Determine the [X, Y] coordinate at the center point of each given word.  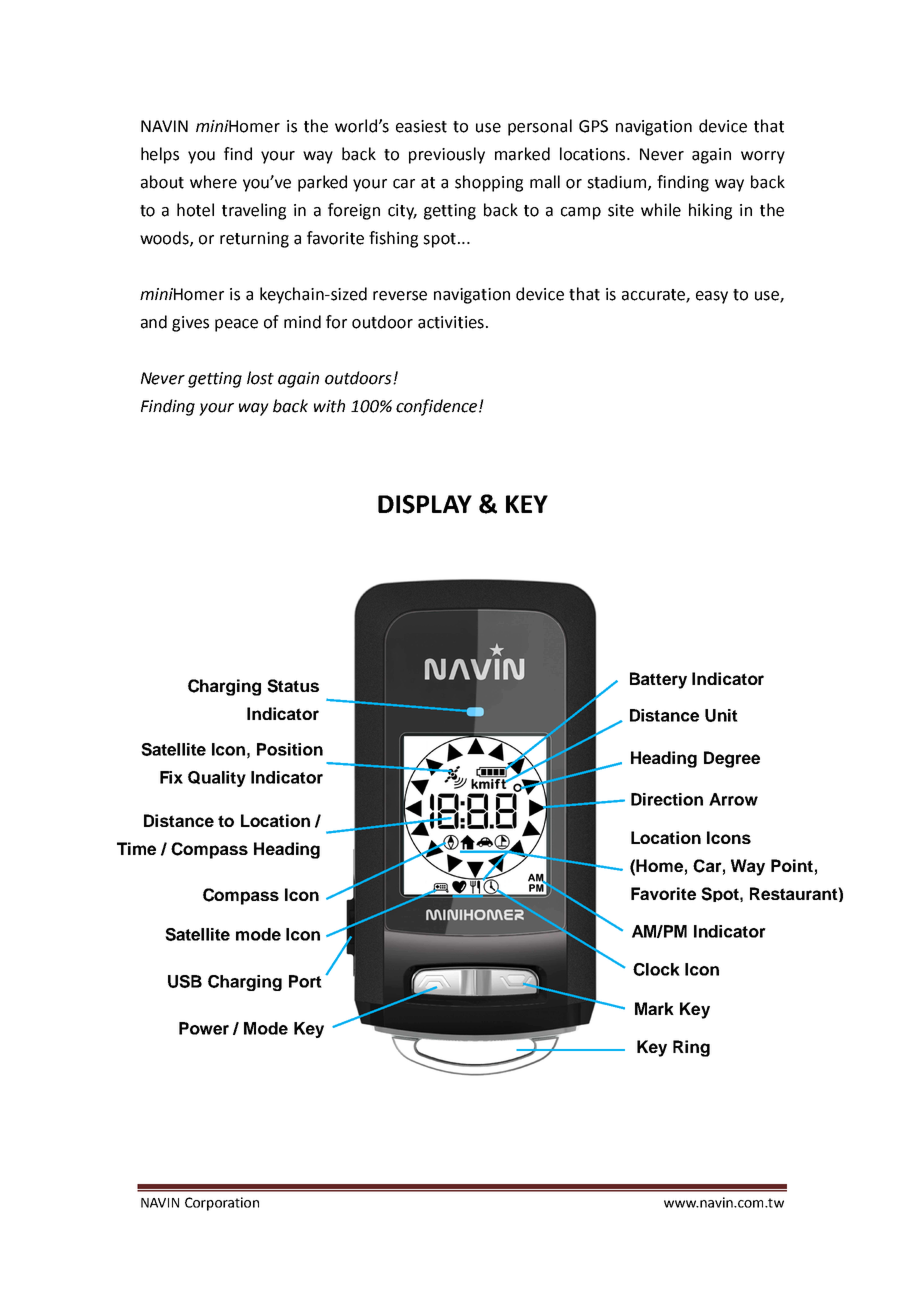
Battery [658, 680]
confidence [438, 407]
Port [305, 981]
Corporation [222, 1204]
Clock [656, 969]
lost [260, 378]
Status [293, 686]
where [213, 182]
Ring [691, 1048]
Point [792, 865]
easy [712, 297]
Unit [721, 715]
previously [447, 155]
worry [763, 157]
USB [185, 981]
